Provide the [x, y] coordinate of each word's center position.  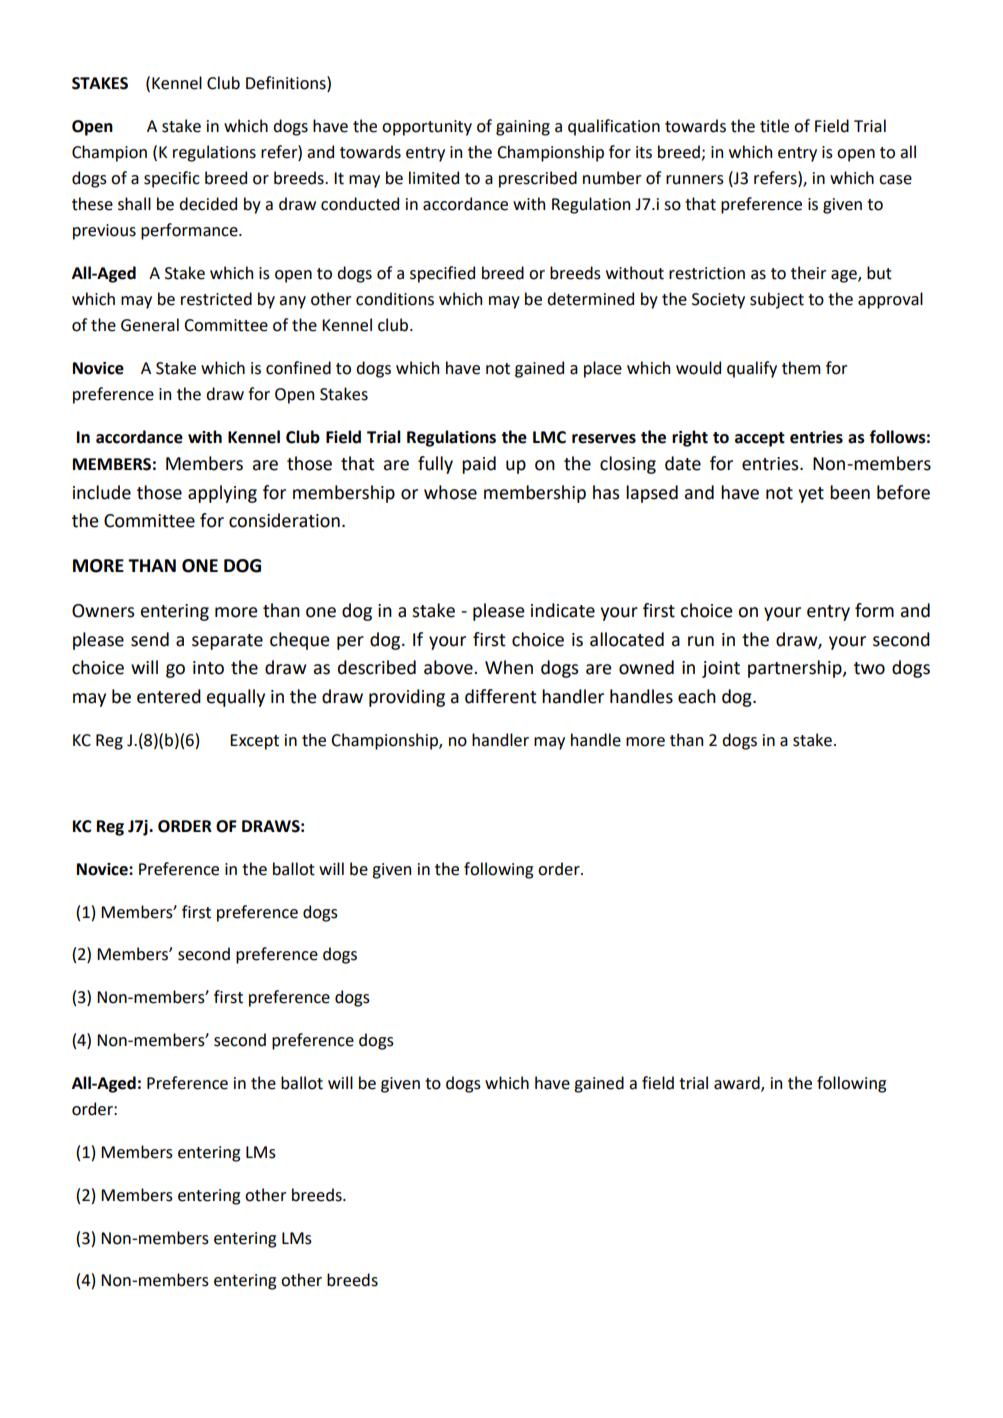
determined [590, 299]
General [150, 325]
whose [450, 492]
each [697, 696]
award [738, 1084]
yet [811, 495]
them [801, 368]
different [501, 696]
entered [169, 696]
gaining [523, 128]
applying [222, 494]
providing [407, 698]
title [774, 126]
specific [172, 179]
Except [254, 742]
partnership [796, 669]
